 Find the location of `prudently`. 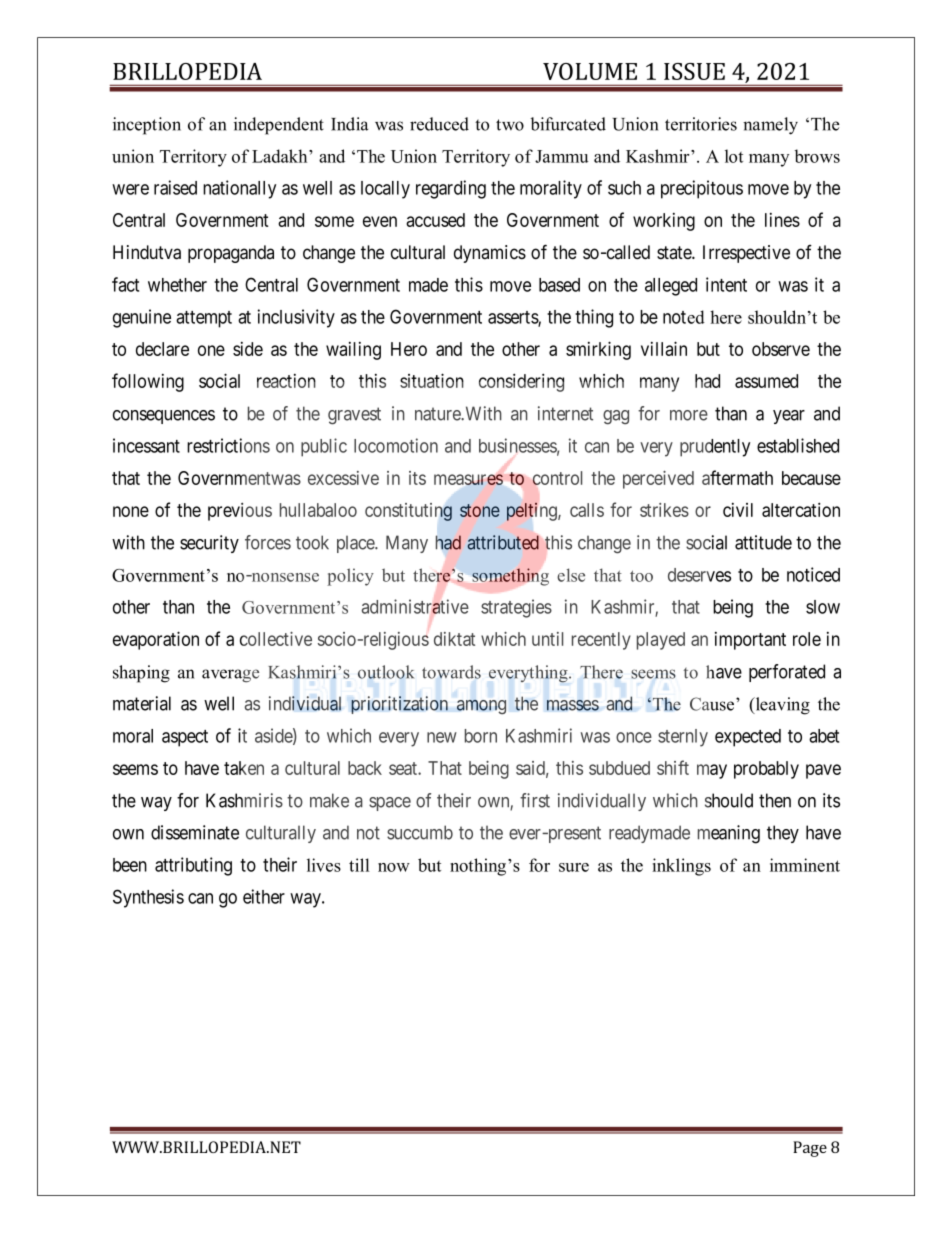

prudently is located at coordinates (715, 448).
